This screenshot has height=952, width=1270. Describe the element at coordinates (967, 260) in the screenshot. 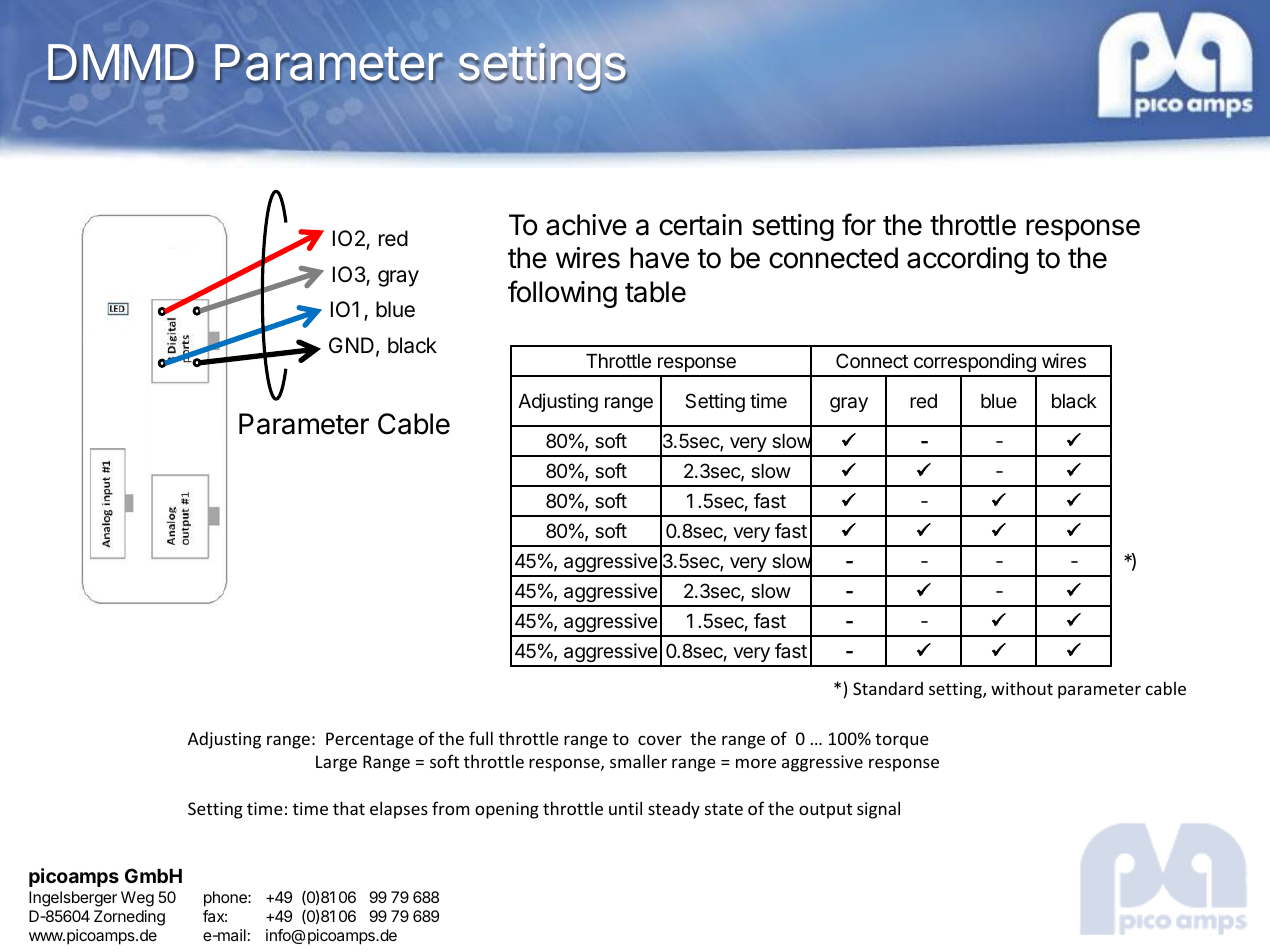

I see `according` at that location.
